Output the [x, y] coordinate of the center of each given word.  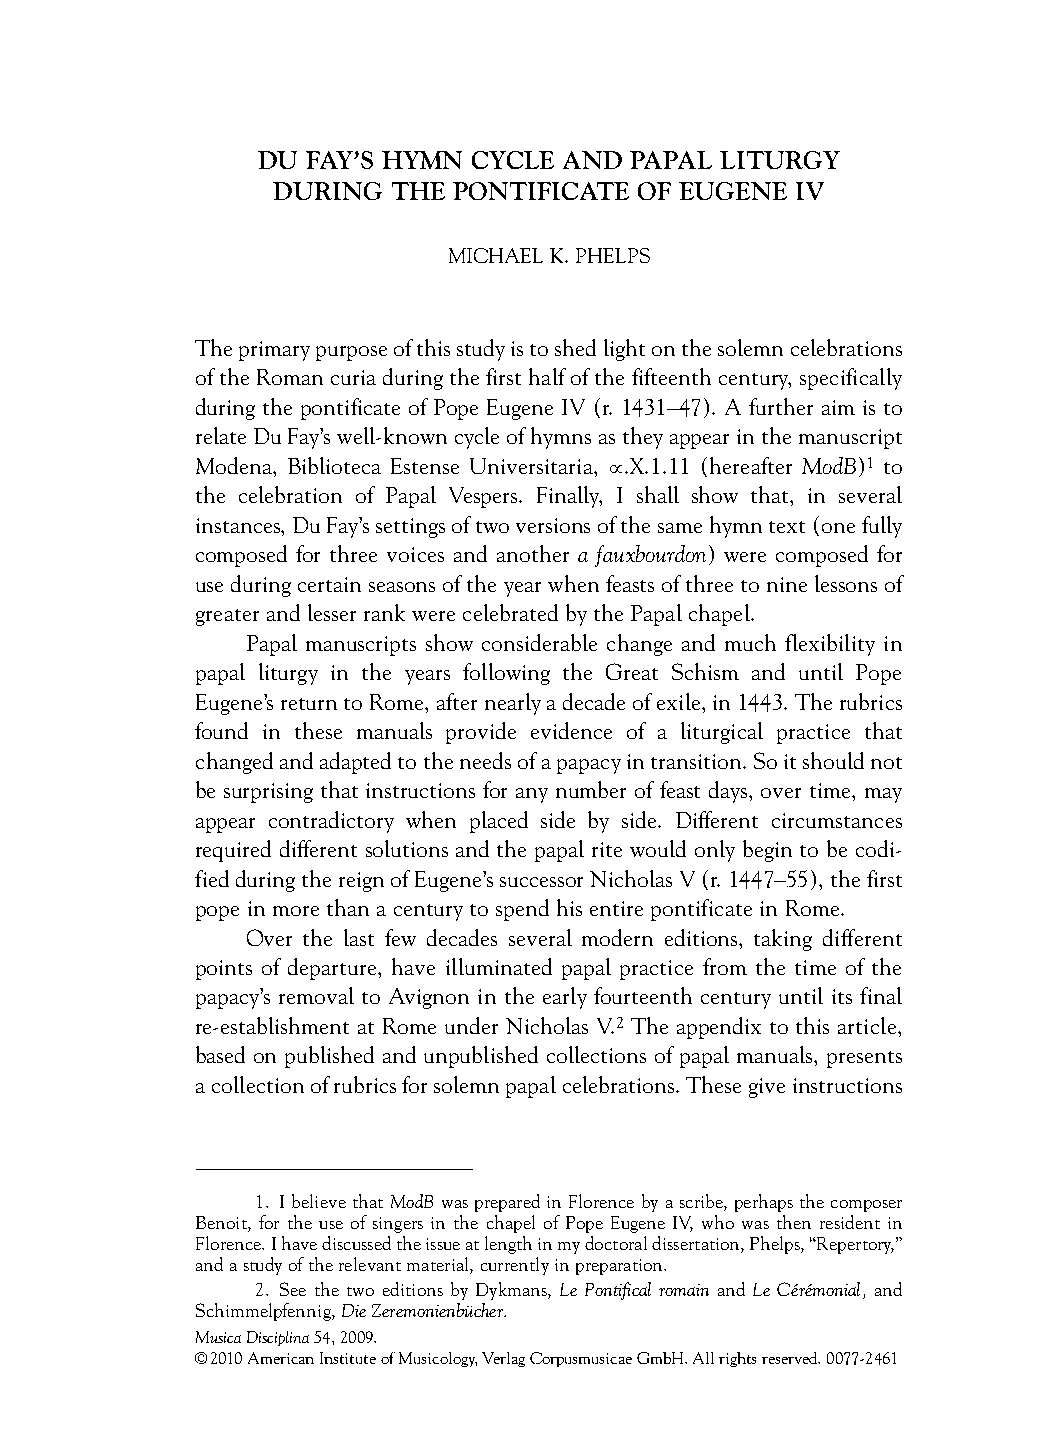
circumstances [837, 820]
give [767, 1088]
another [533, 553]
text [787, 527]
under [471, 1025]
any [532, 795]
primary [274, 351]
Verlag [503, 1359]
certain [329, 584]
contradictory [331, 822]
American [281, 1358]
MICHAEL [496, 255]
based [220, 1054]
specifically [851, 379]
